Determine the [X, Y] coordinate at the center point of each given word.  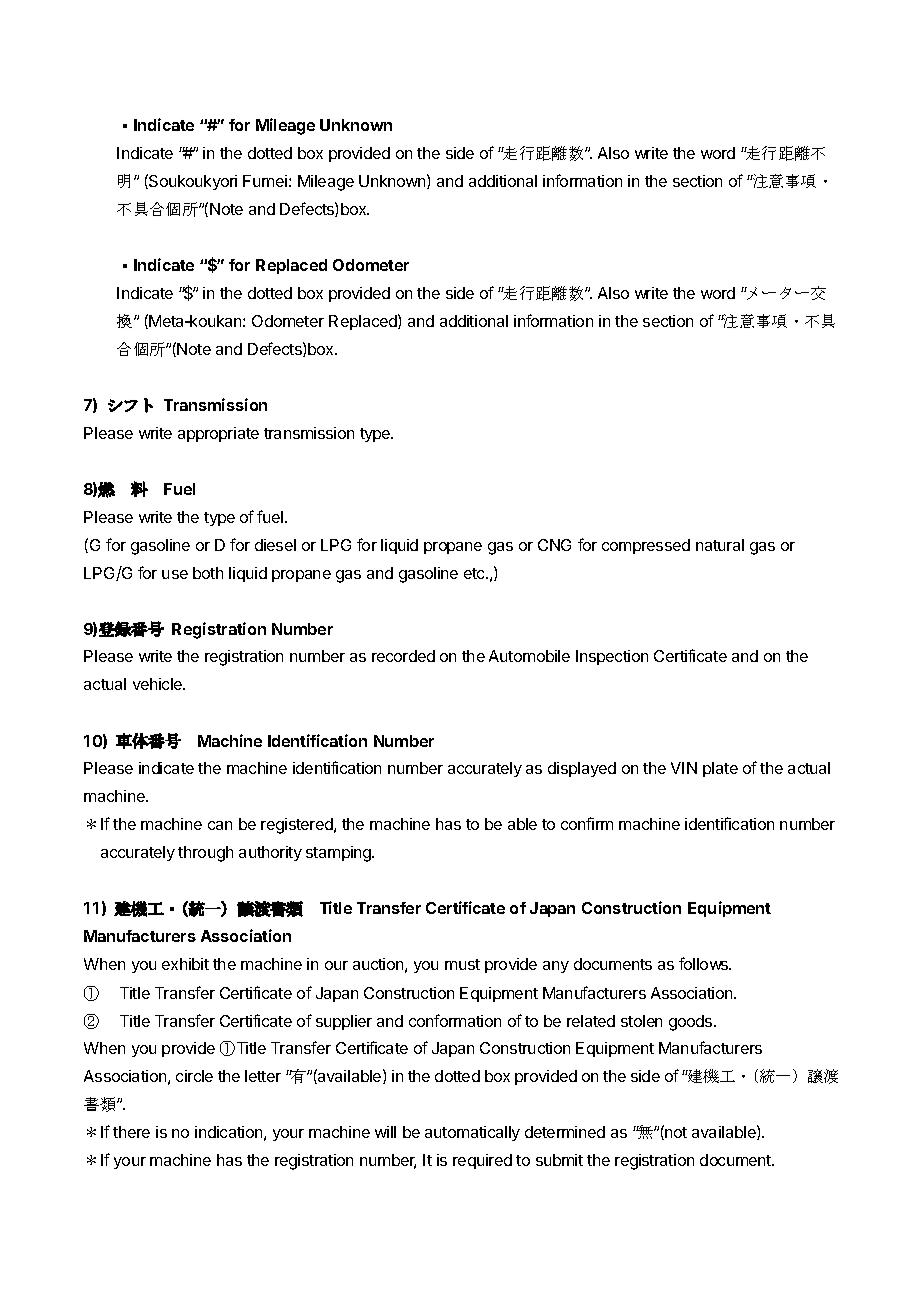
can [220, 825]
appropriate [218, 434]
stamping [339, 854]
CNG [554, 545]
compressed [646, 546]
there [131, 1132]
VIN [684, 768]
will [385, 1132]
